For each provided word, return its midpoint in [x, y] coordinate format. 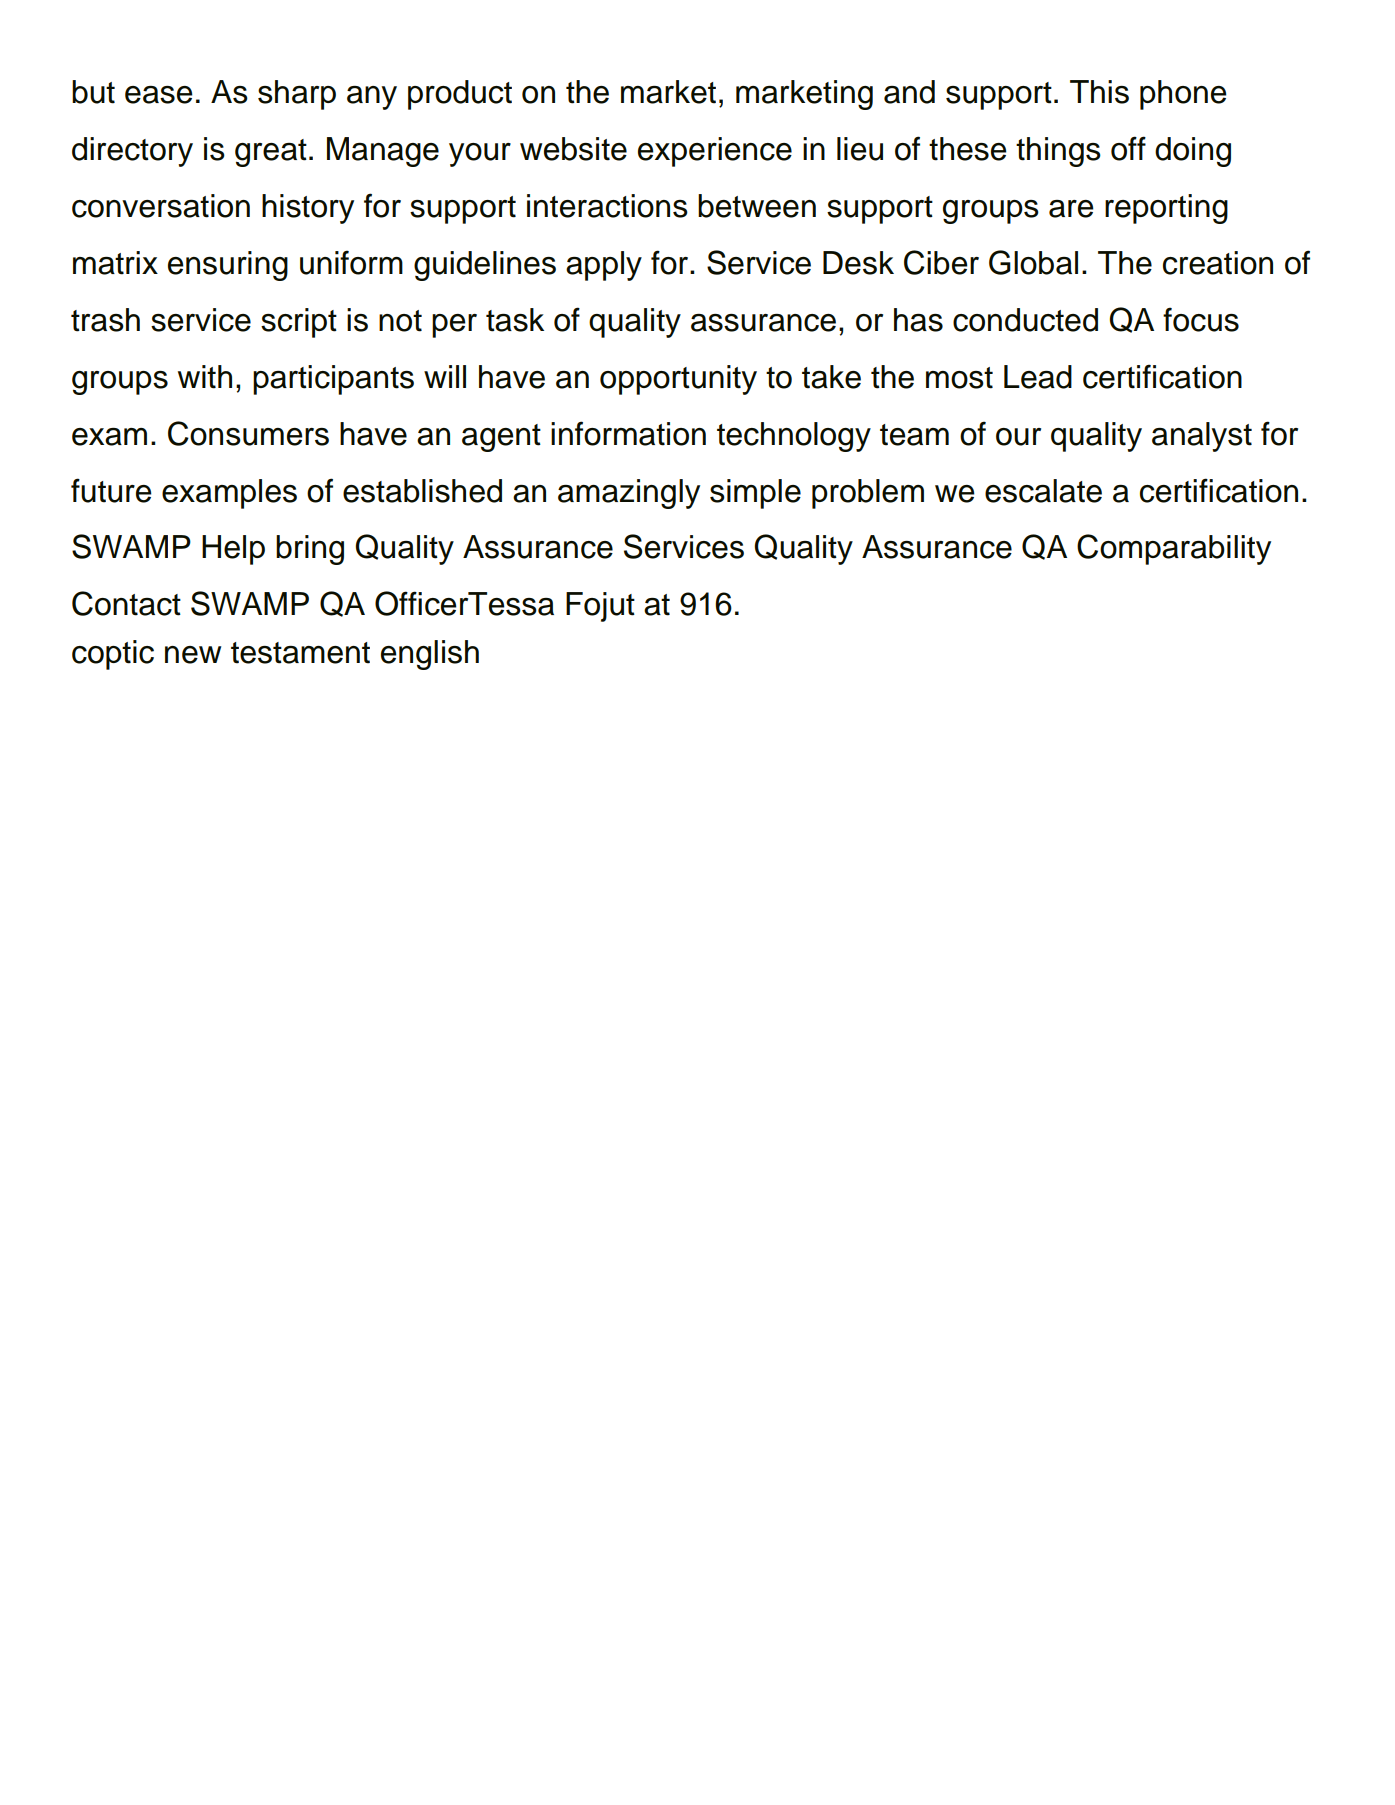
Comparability [1174, 549]
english [430, 655]
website [573, 149]
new [193, 655]
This [1099, 92]
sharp [297, 95]
